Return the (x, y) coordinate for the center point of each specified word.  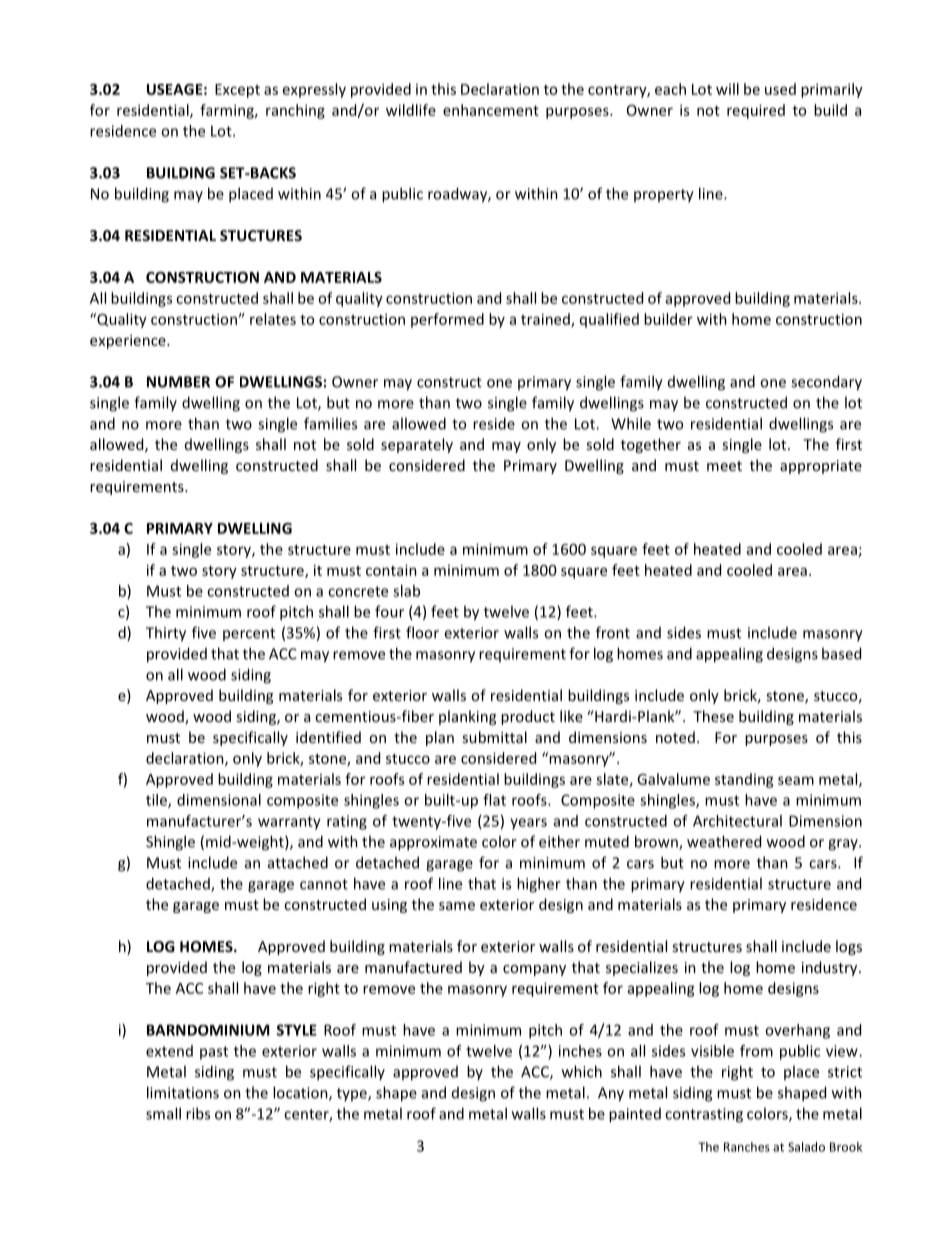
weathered (724, 841)
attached (298, 862)
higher (539, 885)
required (756, 111)
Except (237, 91)
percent (249, 634)
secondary (826, 383)
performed (447, 320)
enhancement (491, 110)
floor (422, 632)
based (841, 653)
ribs (198, 1113)
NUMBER (178, 382)
